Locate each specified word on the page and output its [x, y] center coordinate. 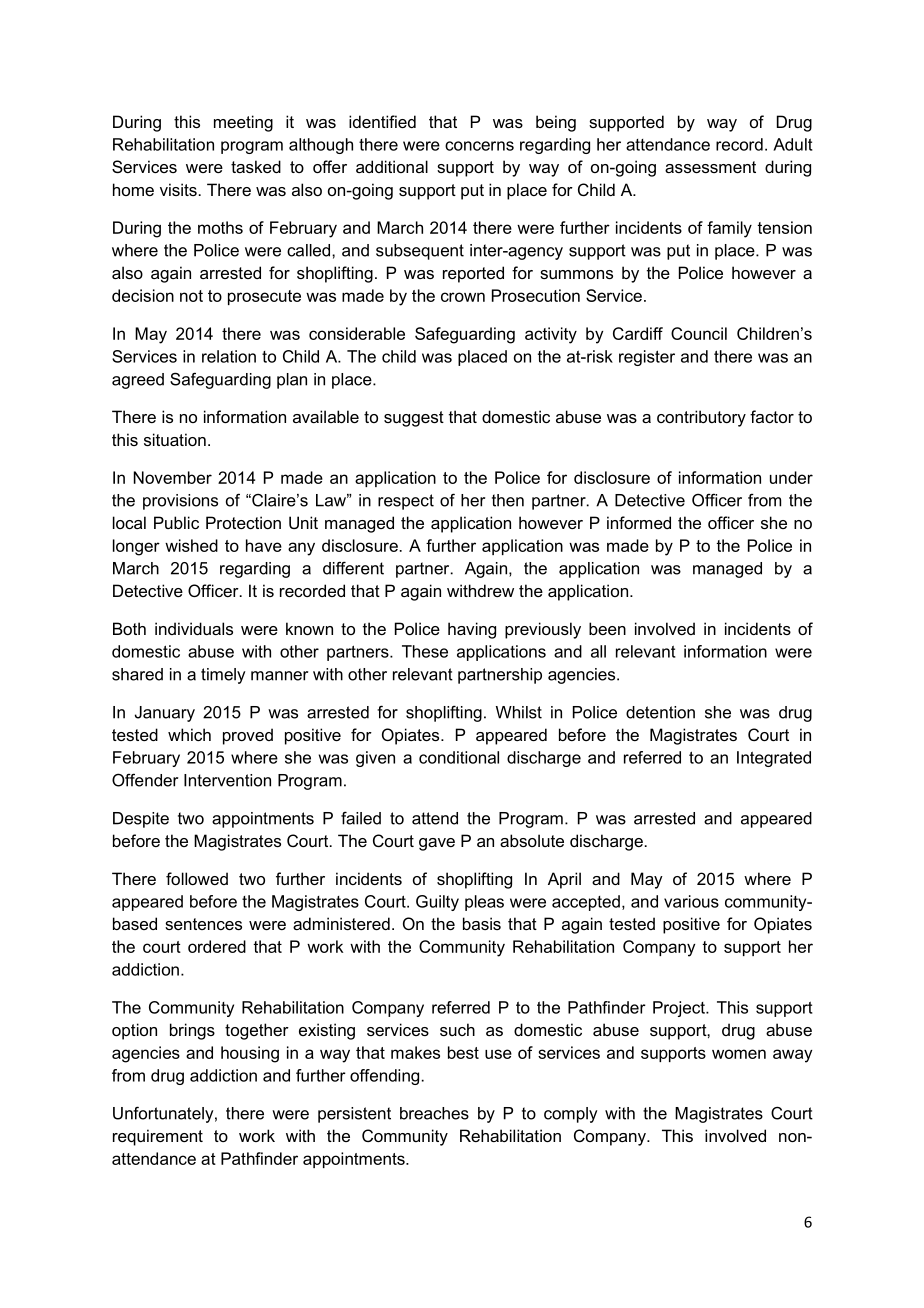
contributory [701, 418]
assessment [710, 167]
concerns [479, 146]
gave [437, 844]
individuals [194, 628]
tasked [256, 166]
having [472, 630]
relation [229, 356]
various [691, 901]
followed [197, 878]
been [607, 628]
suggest [414, 419]
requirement [158, 1137]
